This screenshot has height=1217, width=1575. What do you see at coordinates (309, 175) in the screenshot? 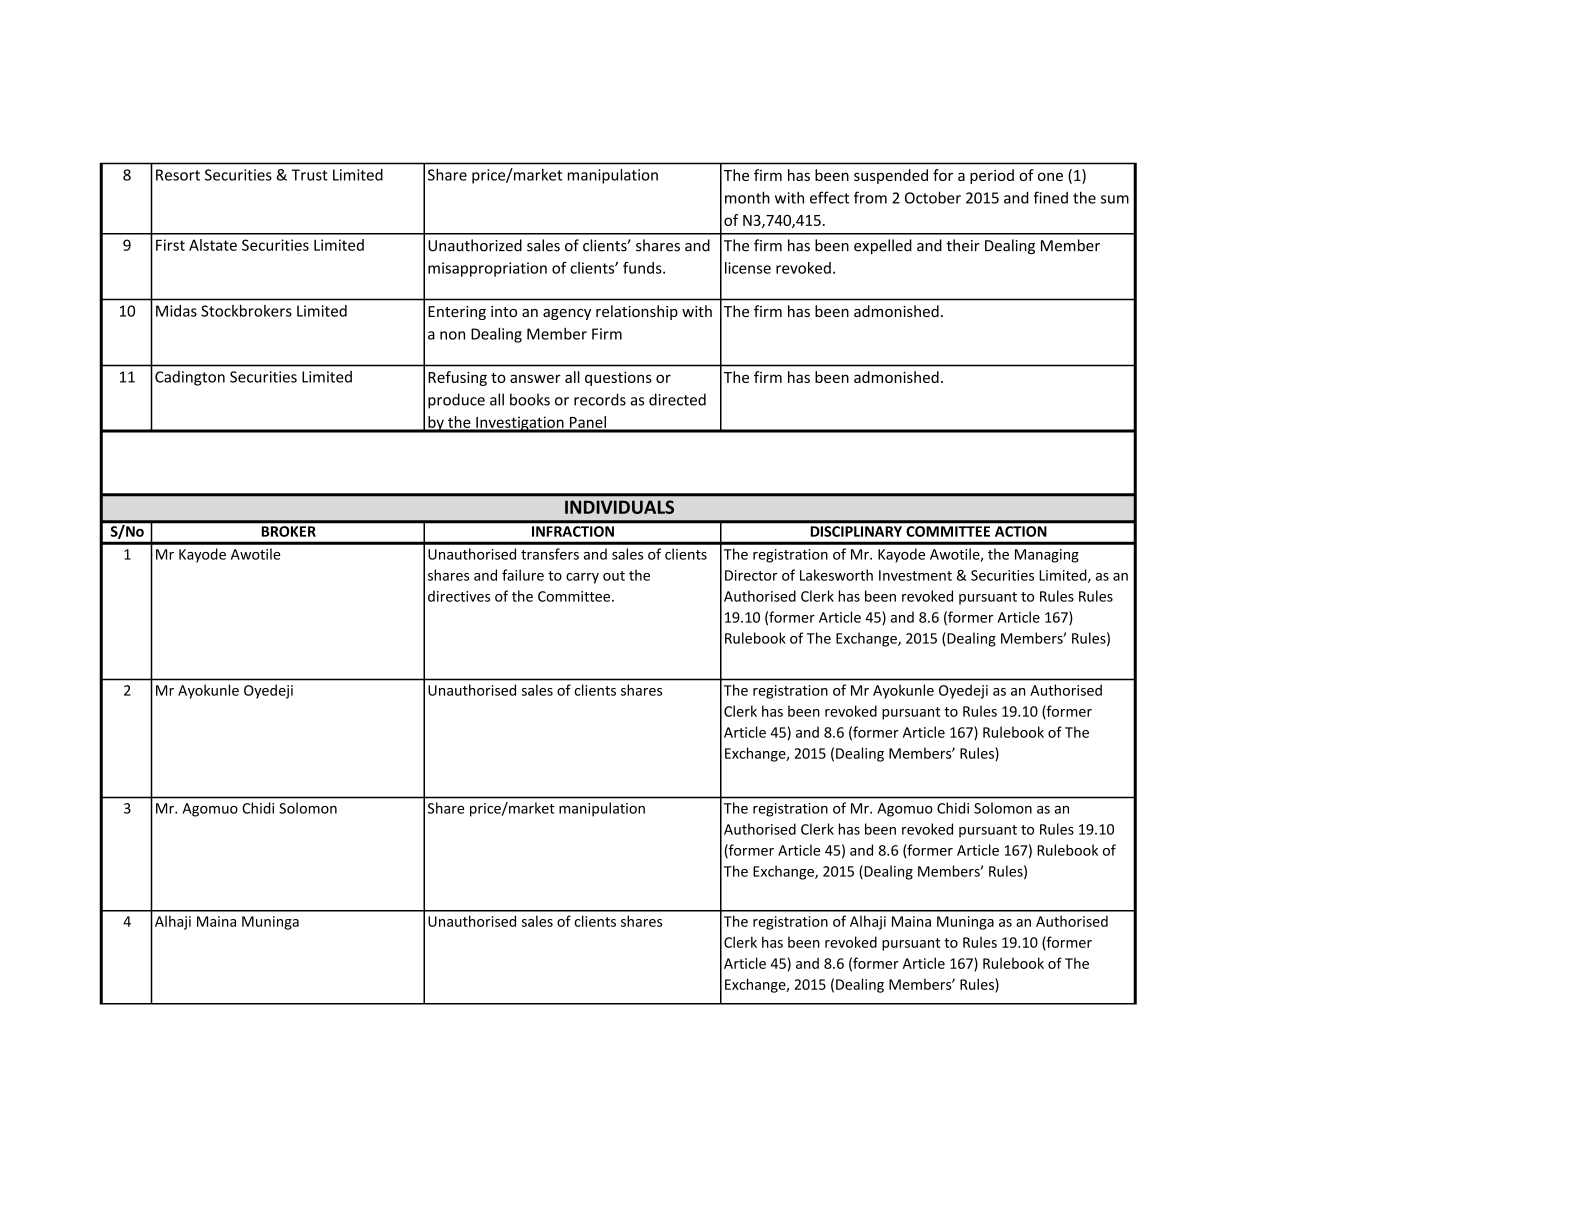
I see `Trust` at bounding box center [309, 175].
